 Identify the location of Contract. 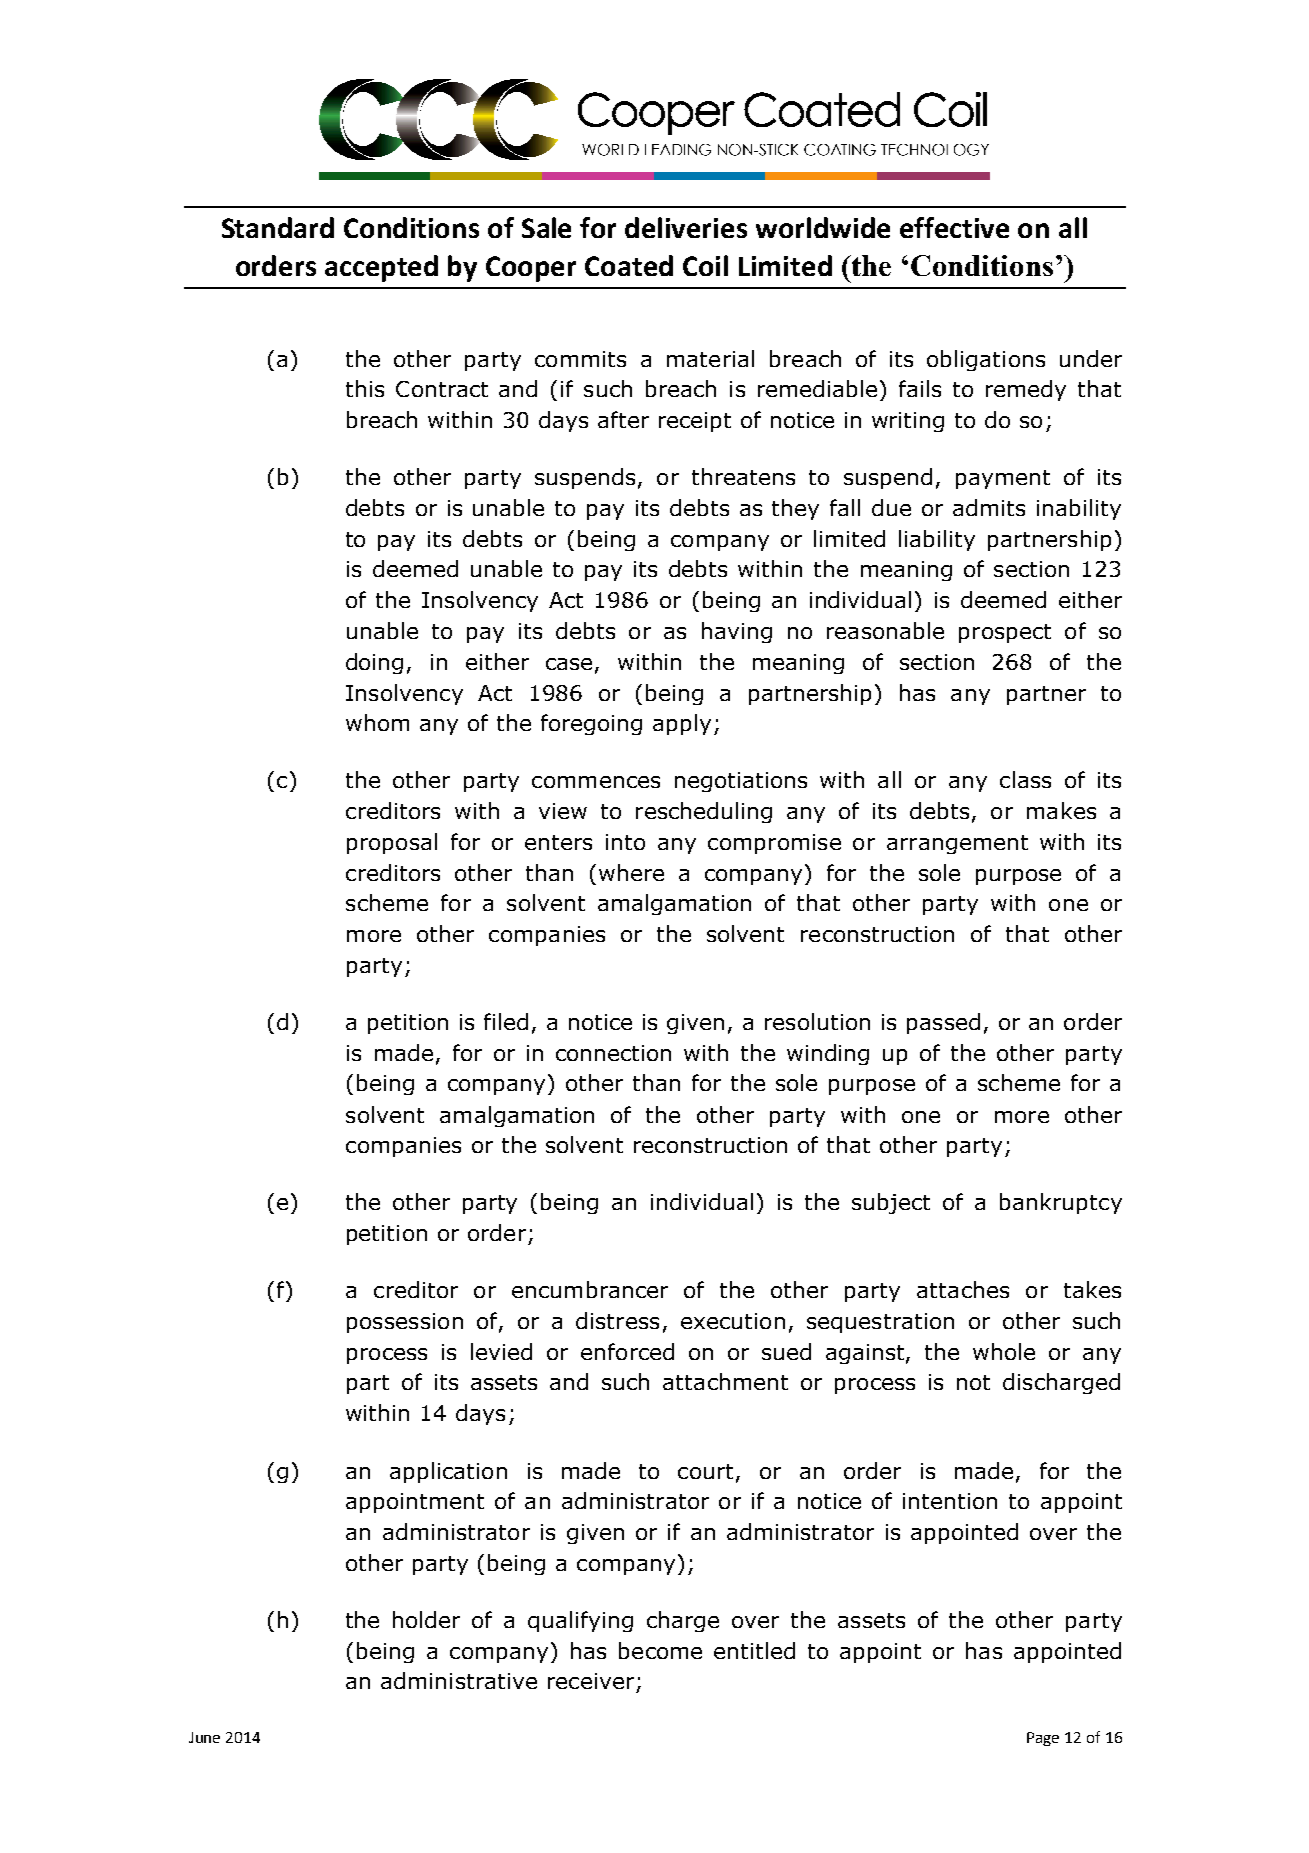
(442, 389).
